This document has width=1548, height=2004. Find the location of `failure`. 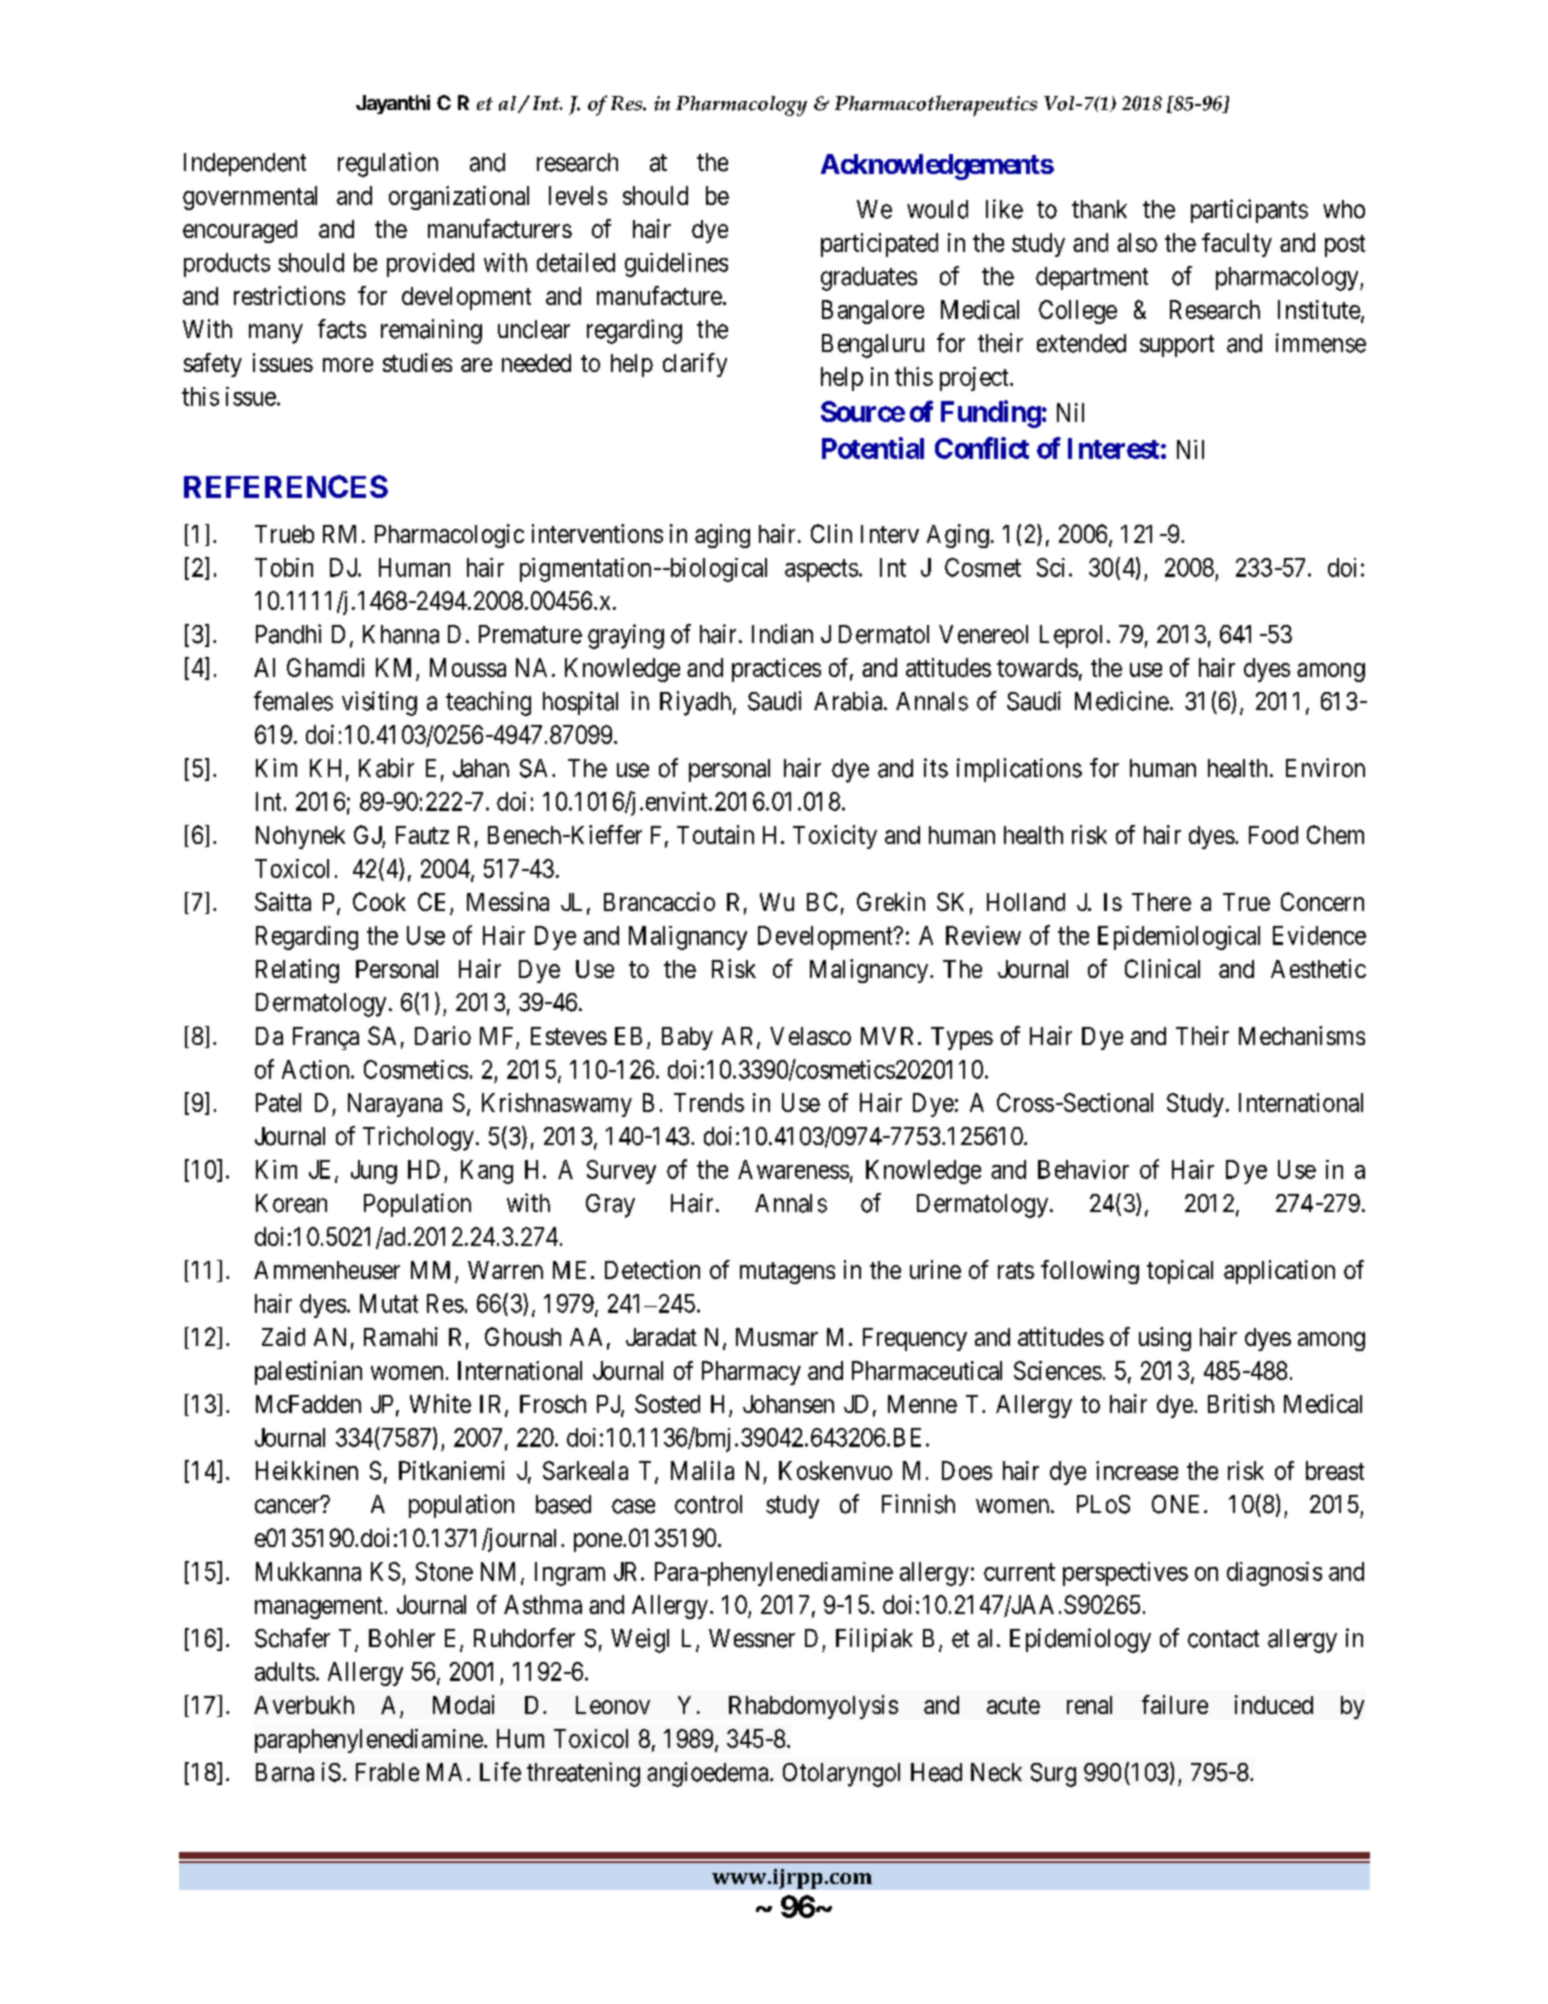

failure is located at coordinates (1175, 1704).
